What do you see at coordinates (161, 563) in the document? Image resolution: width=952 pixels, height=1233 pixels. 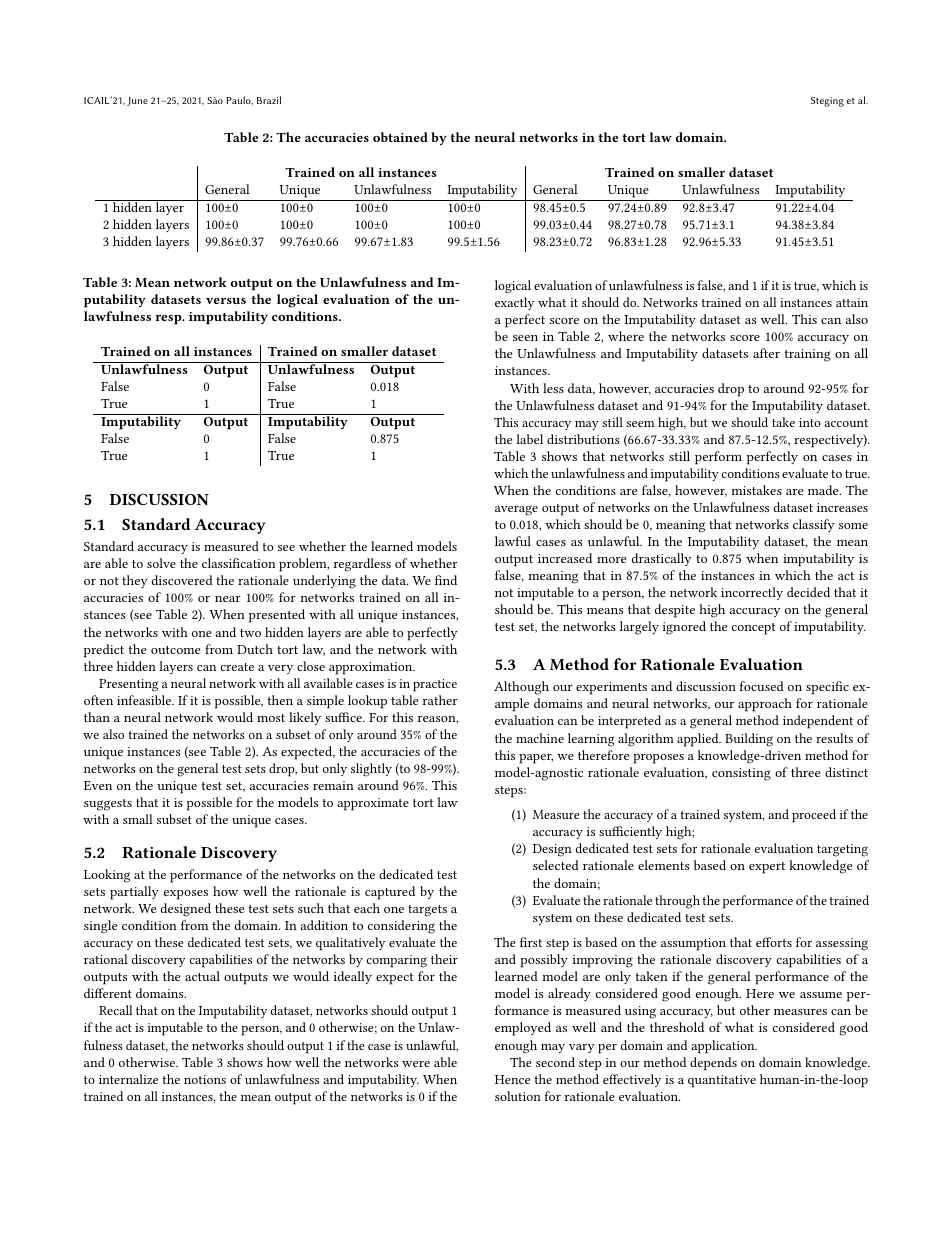 I see `solve` at bounding box center [161, 563].
